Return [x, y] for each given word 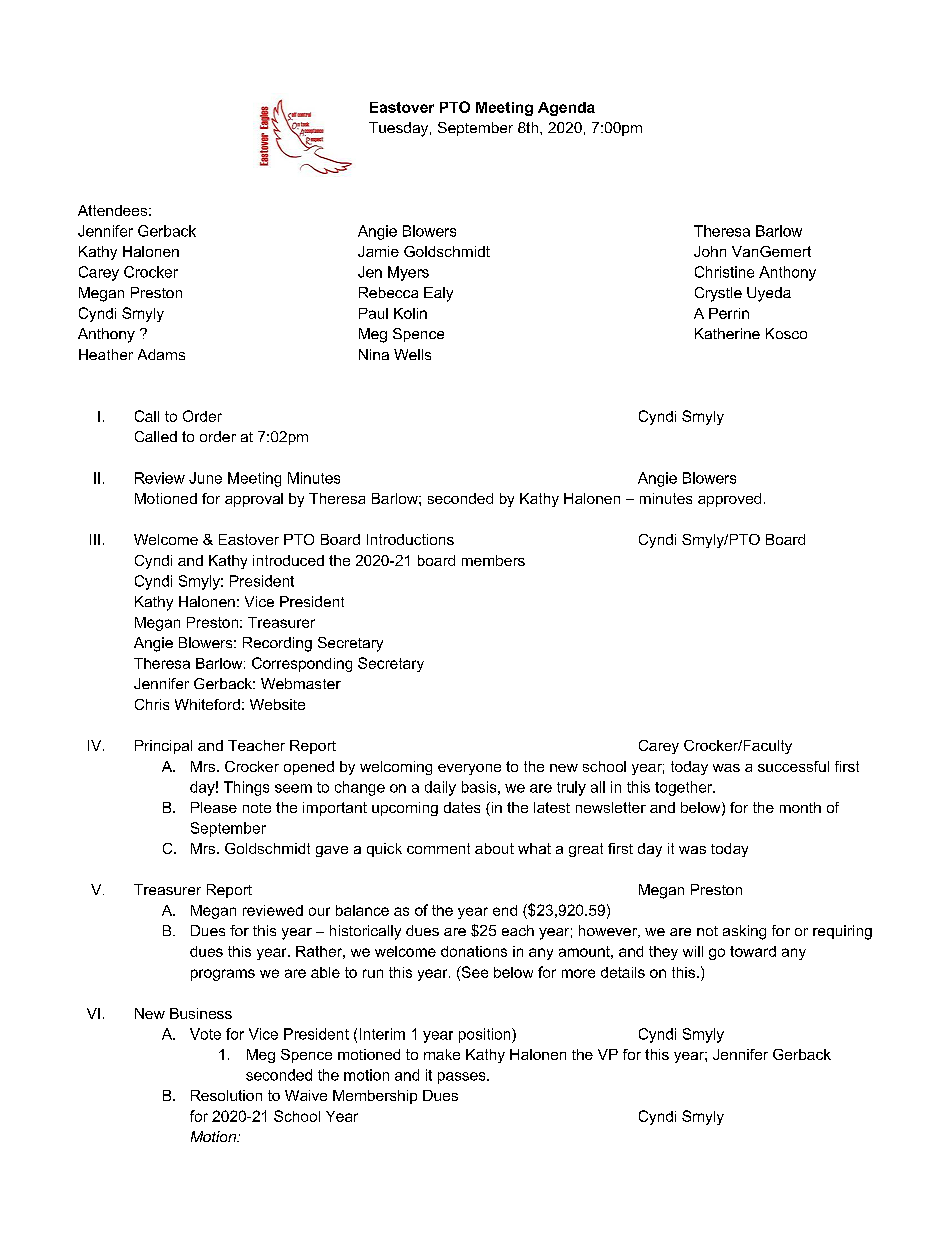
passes [463, 1078]
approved [729, 500]
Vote [205, 1034]
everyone [469, 769]
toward [753, 951]
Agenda [566, 109]
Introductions [410, 539]
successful [793, 766]
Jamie [378, 251]
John [710, 251]
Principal [163, 747]
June [205, 478]
